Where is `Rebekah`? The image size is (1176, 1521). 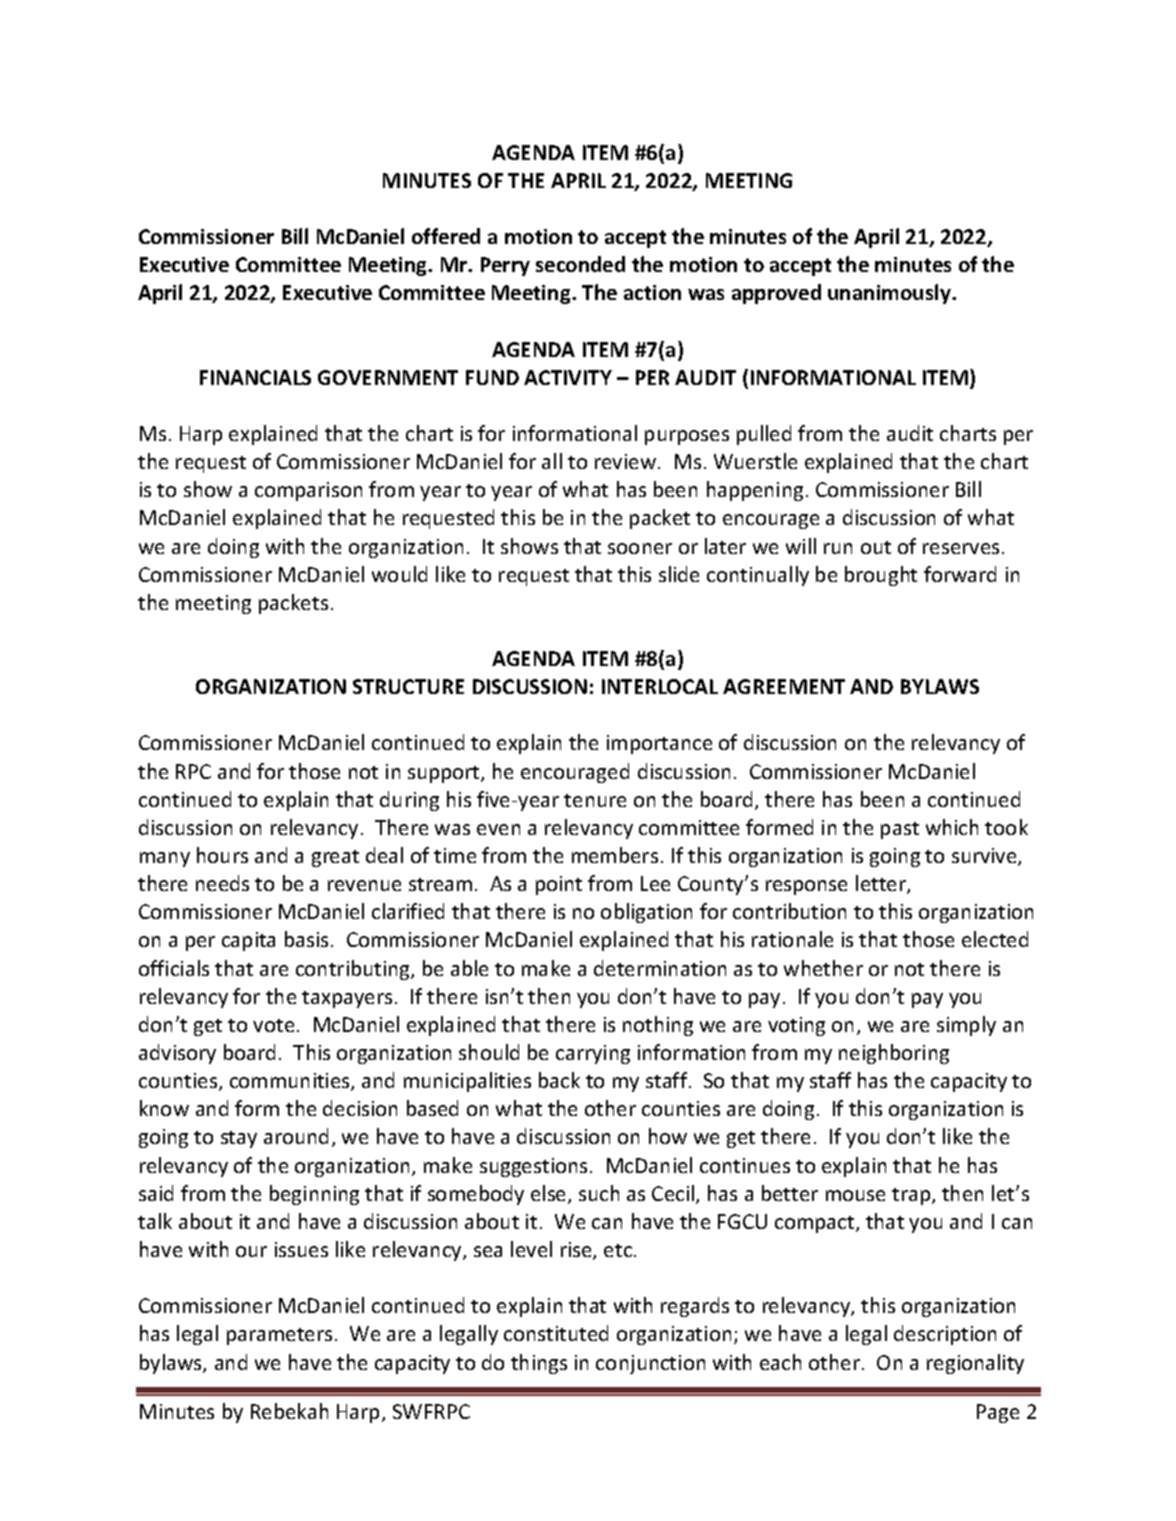 Rebekah is located at coordinates (289, 1411).
